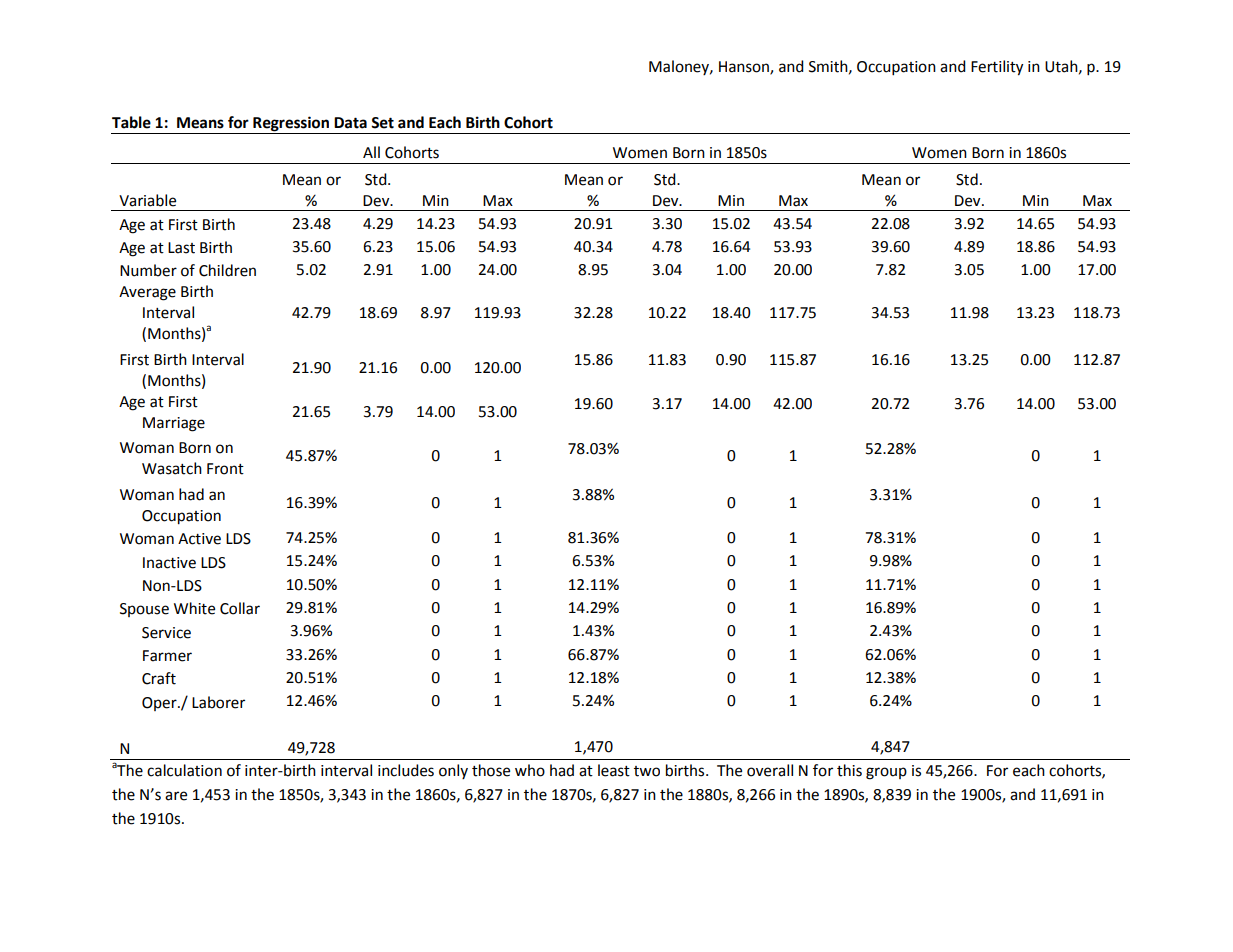 This document has width=1233, height=952. What do you see at coordinates (997, 68) in the document?
I see `Fertility` at bounding box center [997, 68].
